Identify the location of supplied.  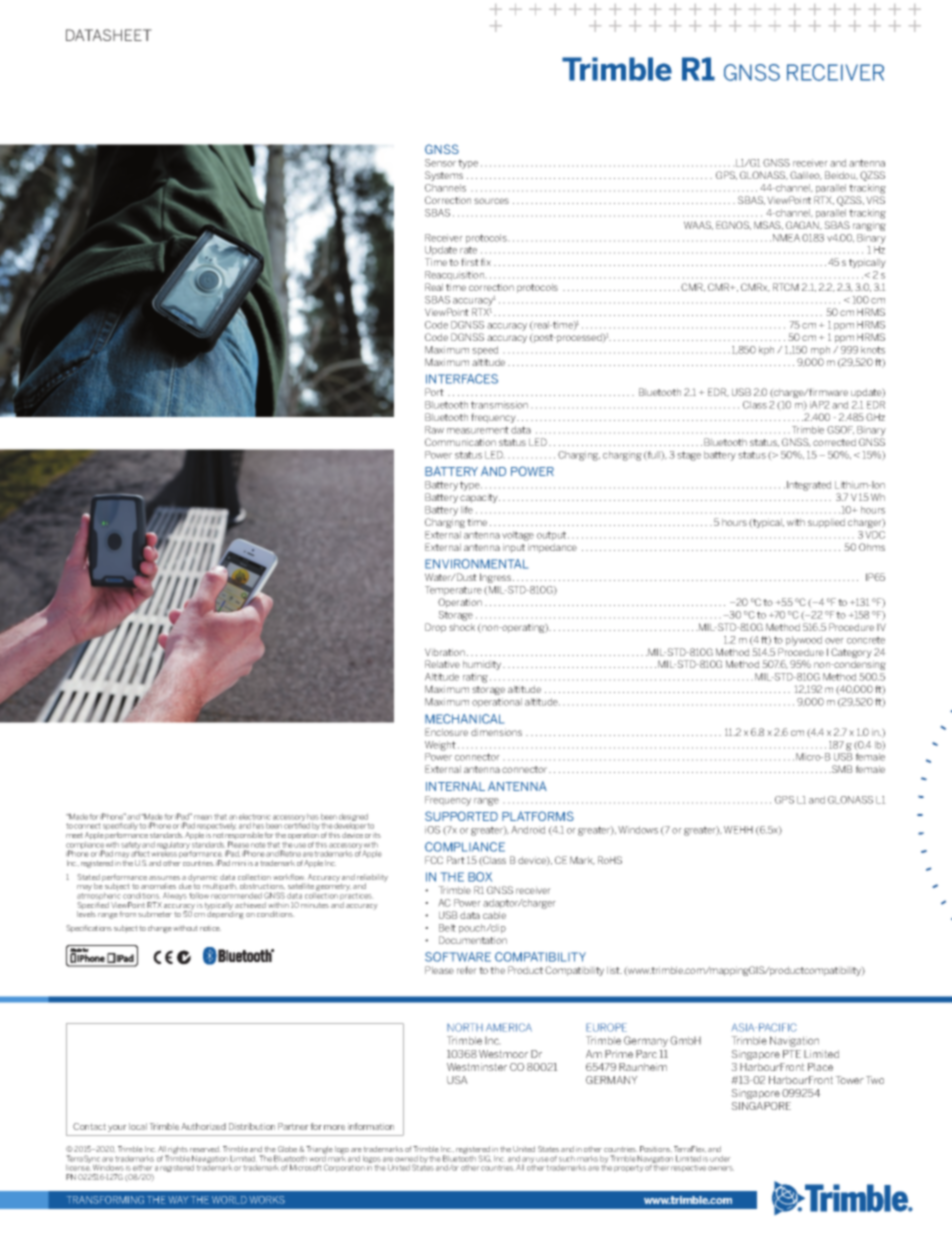
(826, 523).
